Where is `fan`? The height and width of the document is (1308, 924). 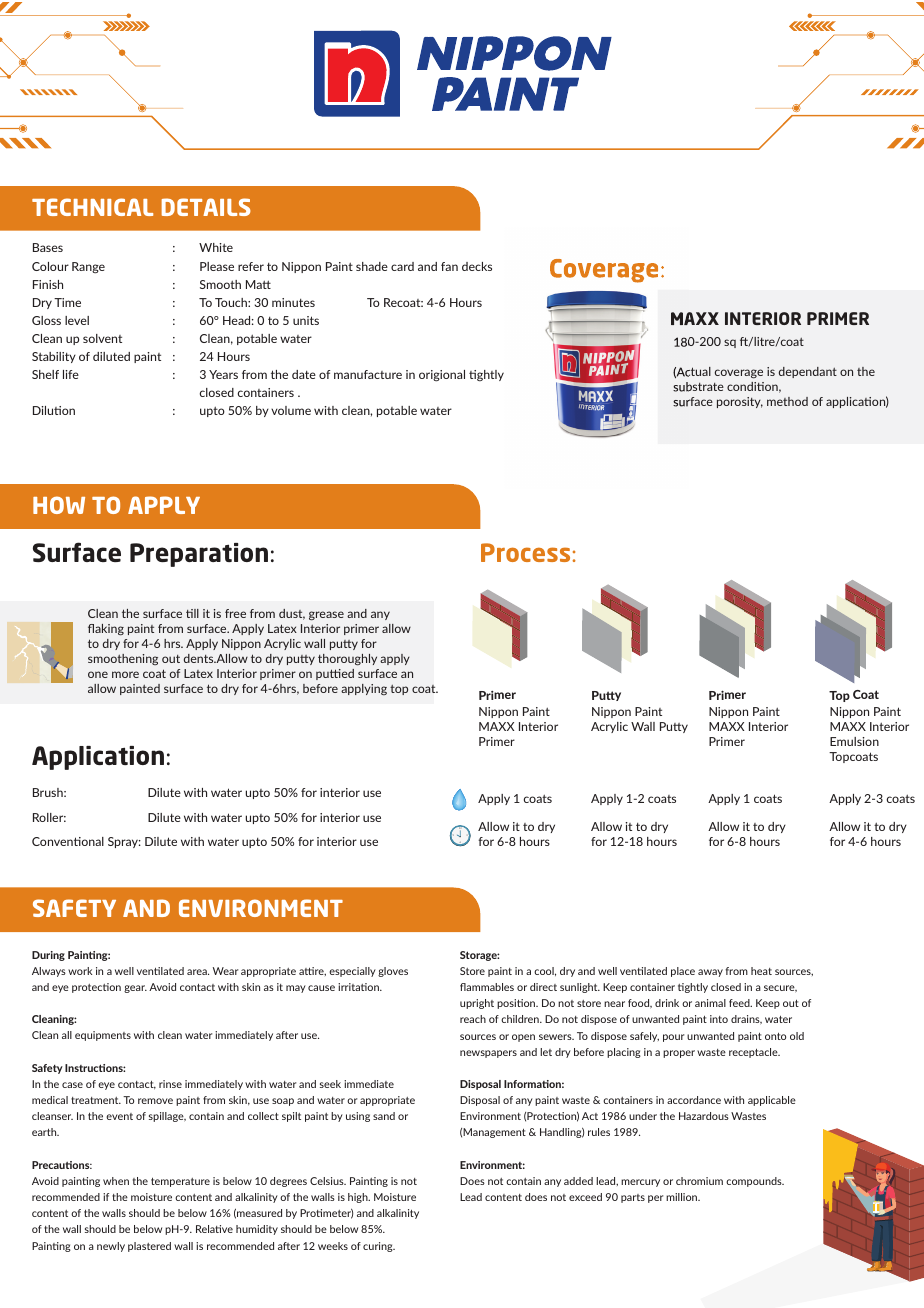 fan is located at coordinates (449, 266).
